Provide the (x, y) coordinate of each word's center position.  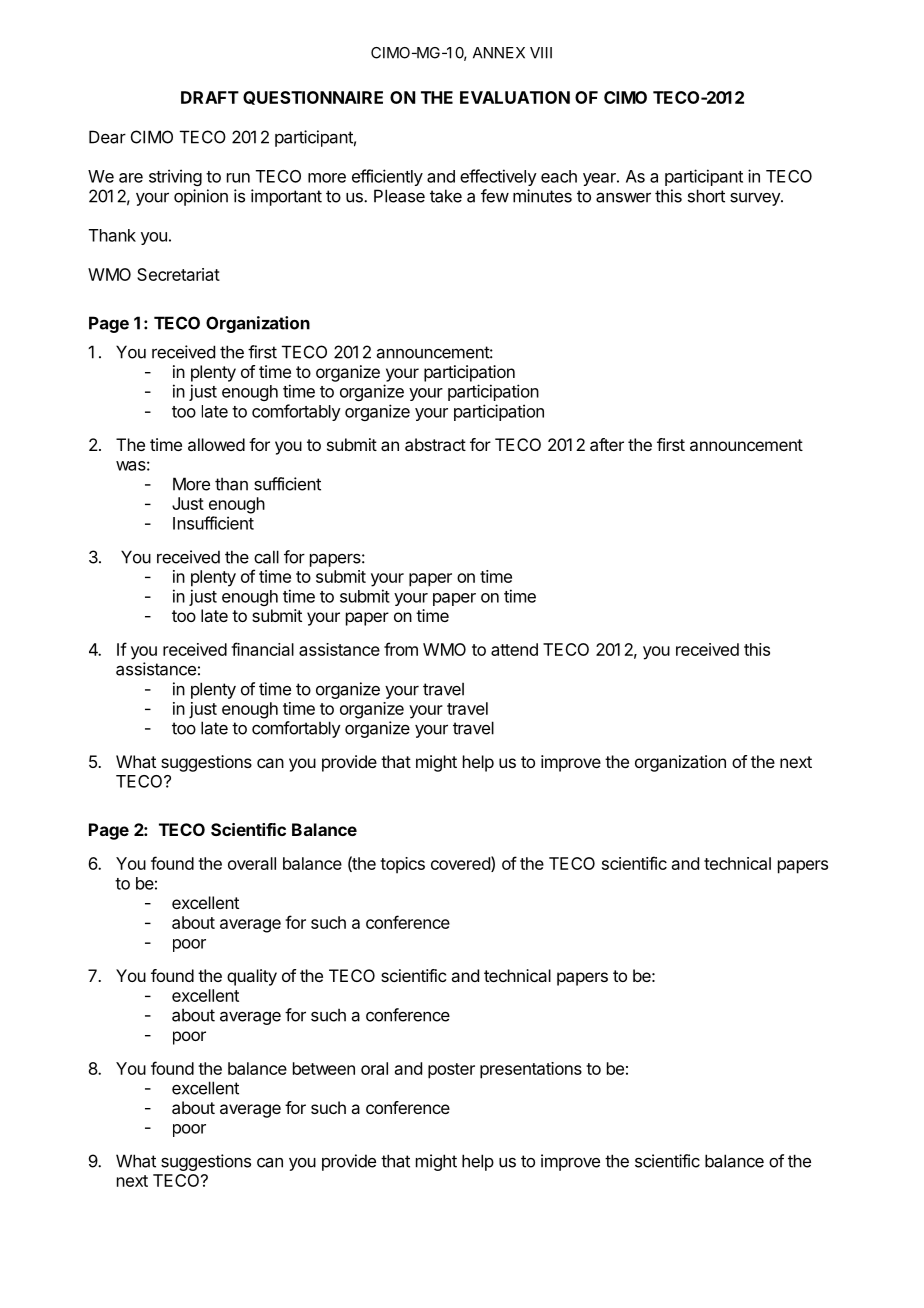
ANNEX (499, 53)
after (607, 444)
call (266, 557)
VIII (541, 53)
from (401, 649)
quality (252, 977)
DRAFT (210, 97)
